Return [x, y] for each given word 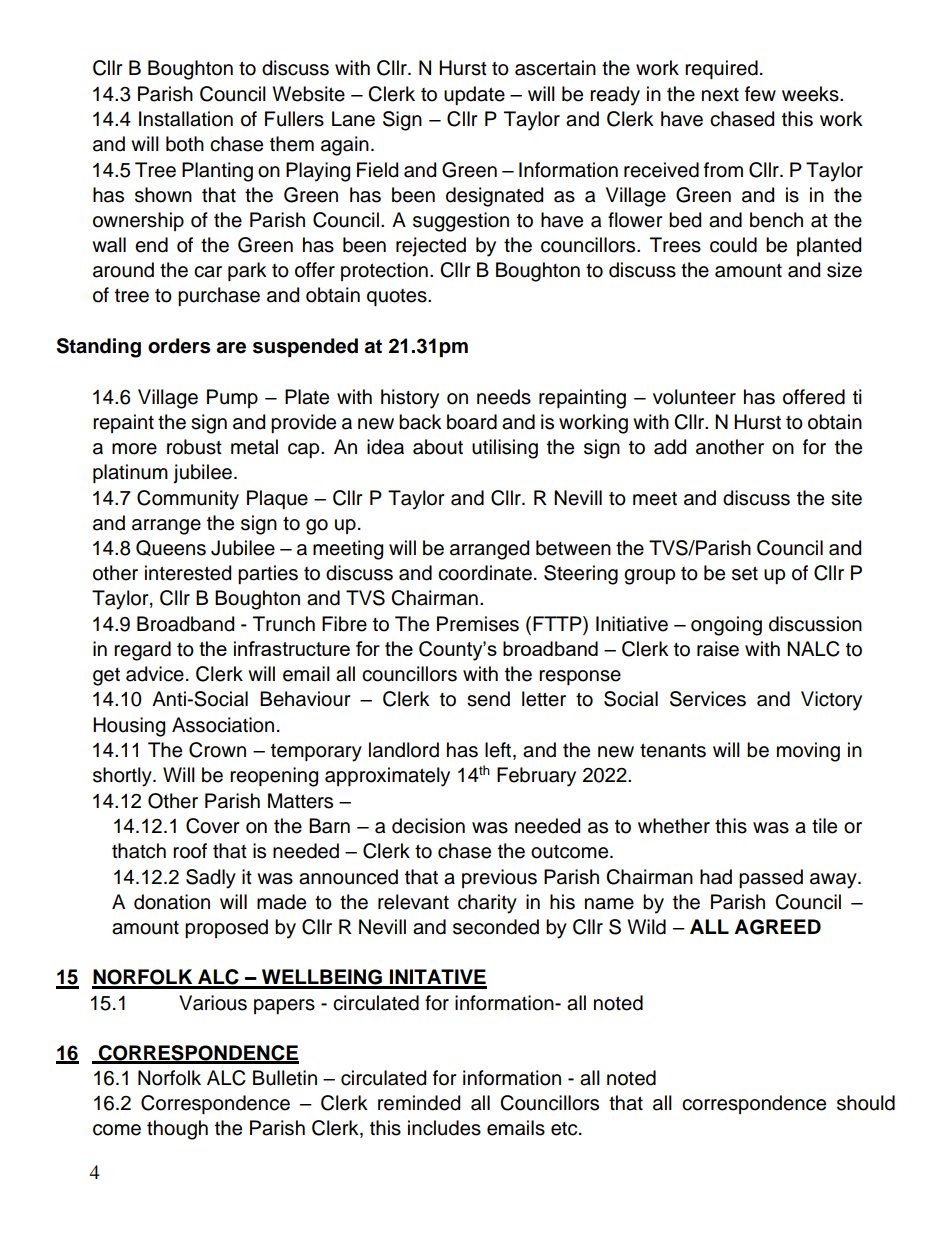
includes [444, 1128]
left [499, 751]
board [472, 422]
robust [194, 447]
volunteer [694, 397]
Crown [217, 750]
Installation [186, 119]
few [760, 94]
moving [808, 752]
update [474, 95]
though [177, 1130]
